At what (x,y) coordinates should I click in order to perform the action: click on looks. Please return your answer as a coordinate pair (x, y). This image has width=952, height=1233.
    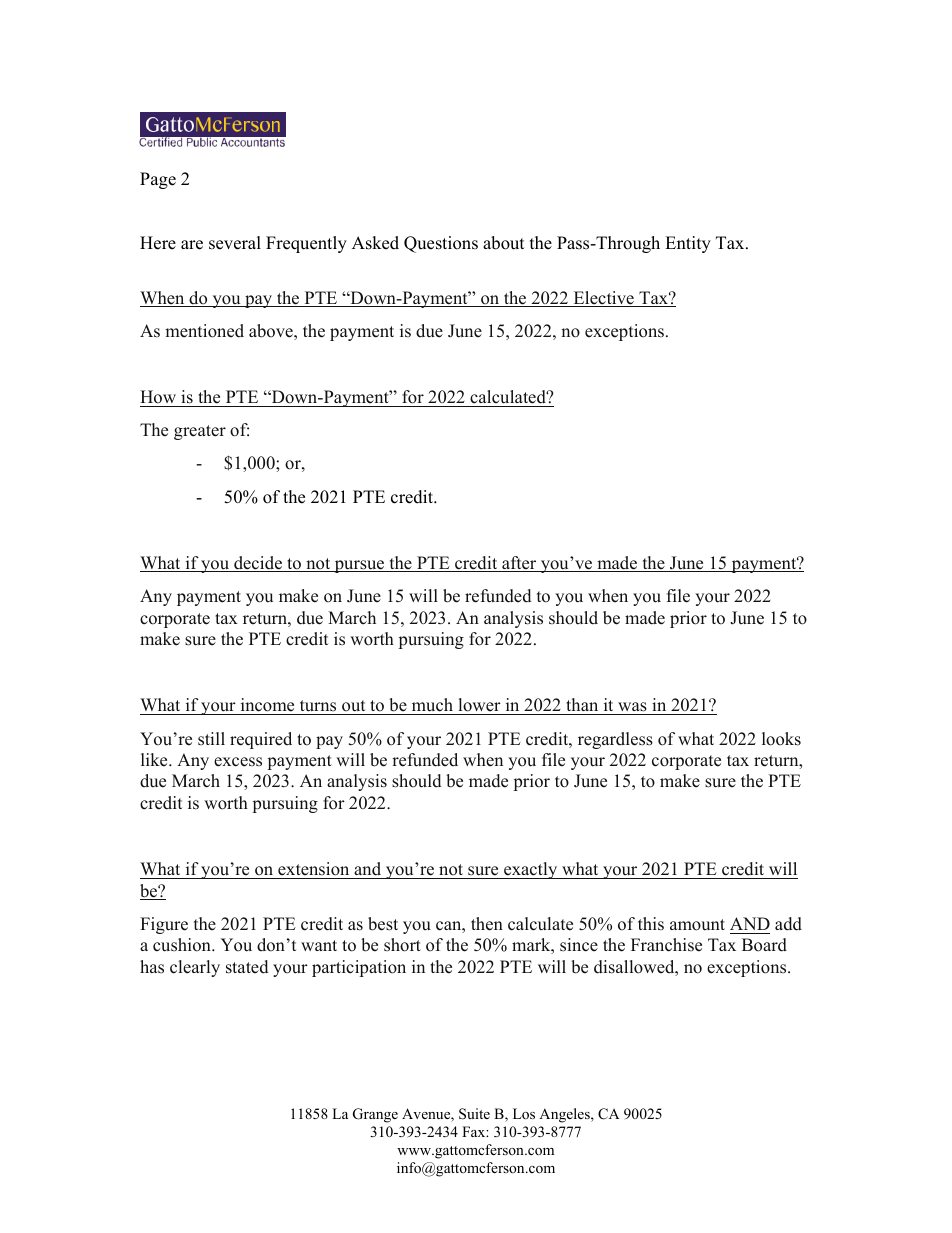
    Looking at the image, I should click on (781, 739).
